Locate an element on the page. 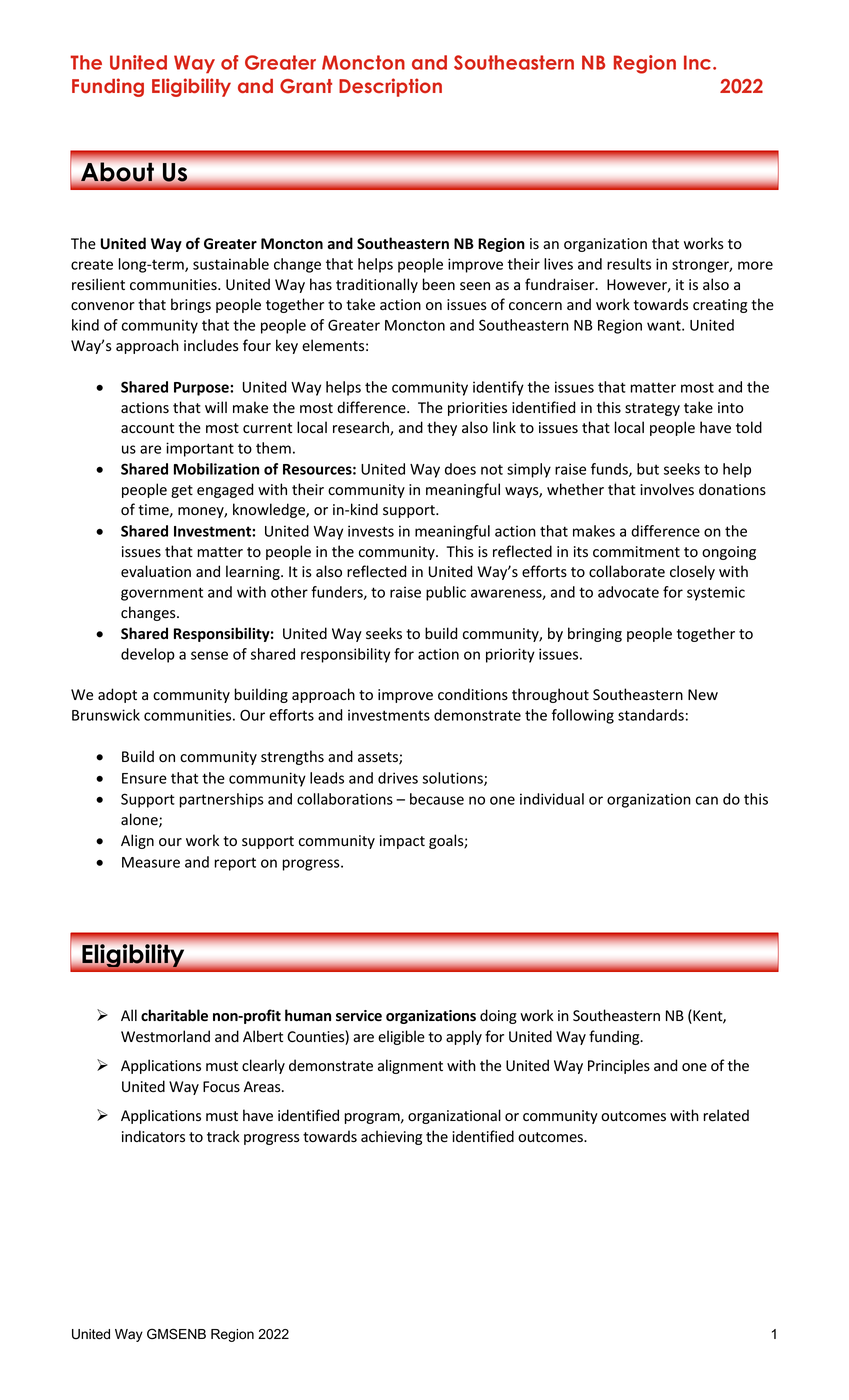 This page has width=849, height=1400. want is located at coordinates (665, 325).
